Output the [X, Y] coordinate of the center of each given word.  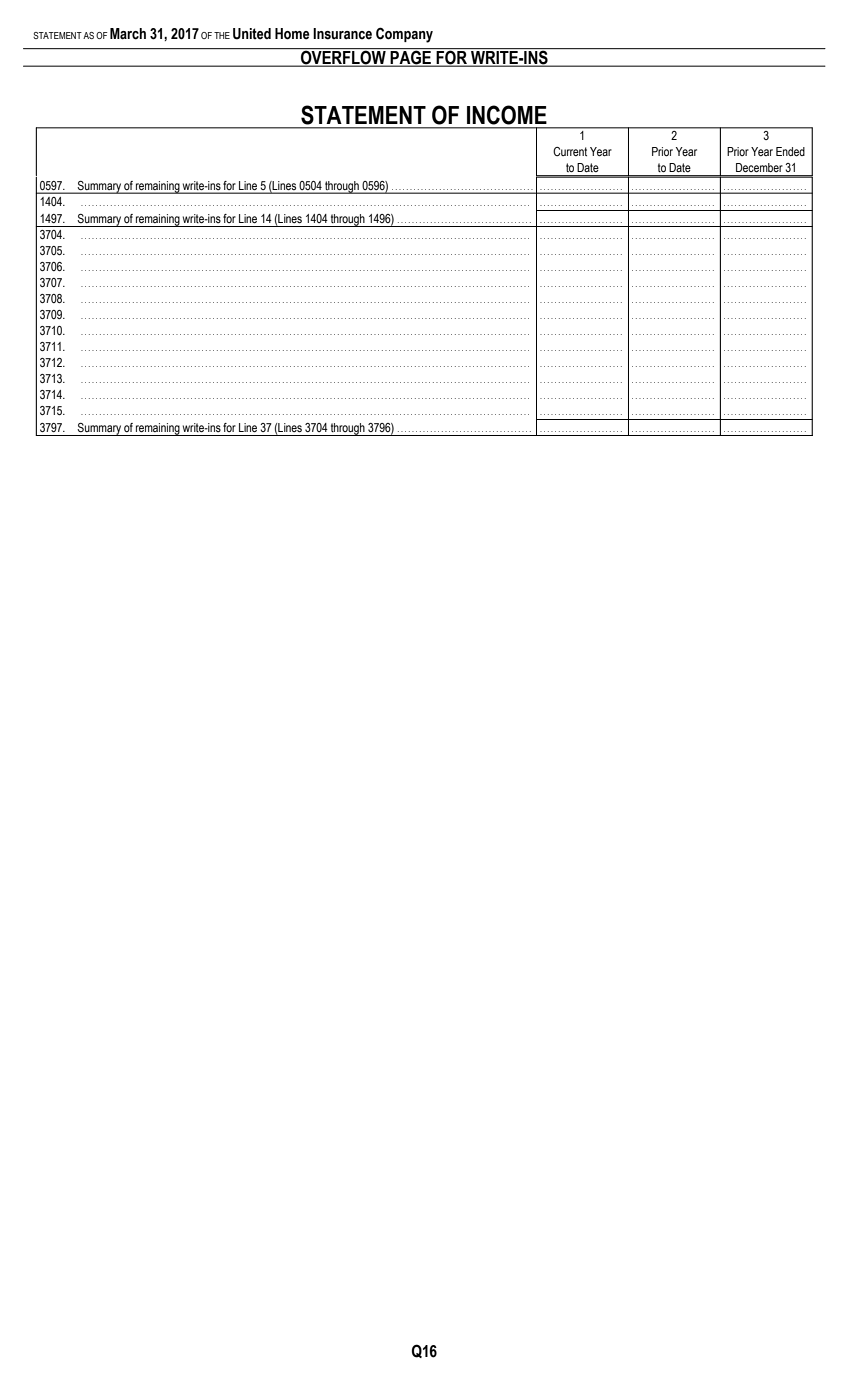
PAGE [411, 57]
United [252, 34]
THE [222, 35]
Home [292, 34]
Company [404, 35]
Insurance [342, 34]
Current [570, 151]
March [128, 34]
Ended [790, 151]
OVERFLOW [343, 57]
